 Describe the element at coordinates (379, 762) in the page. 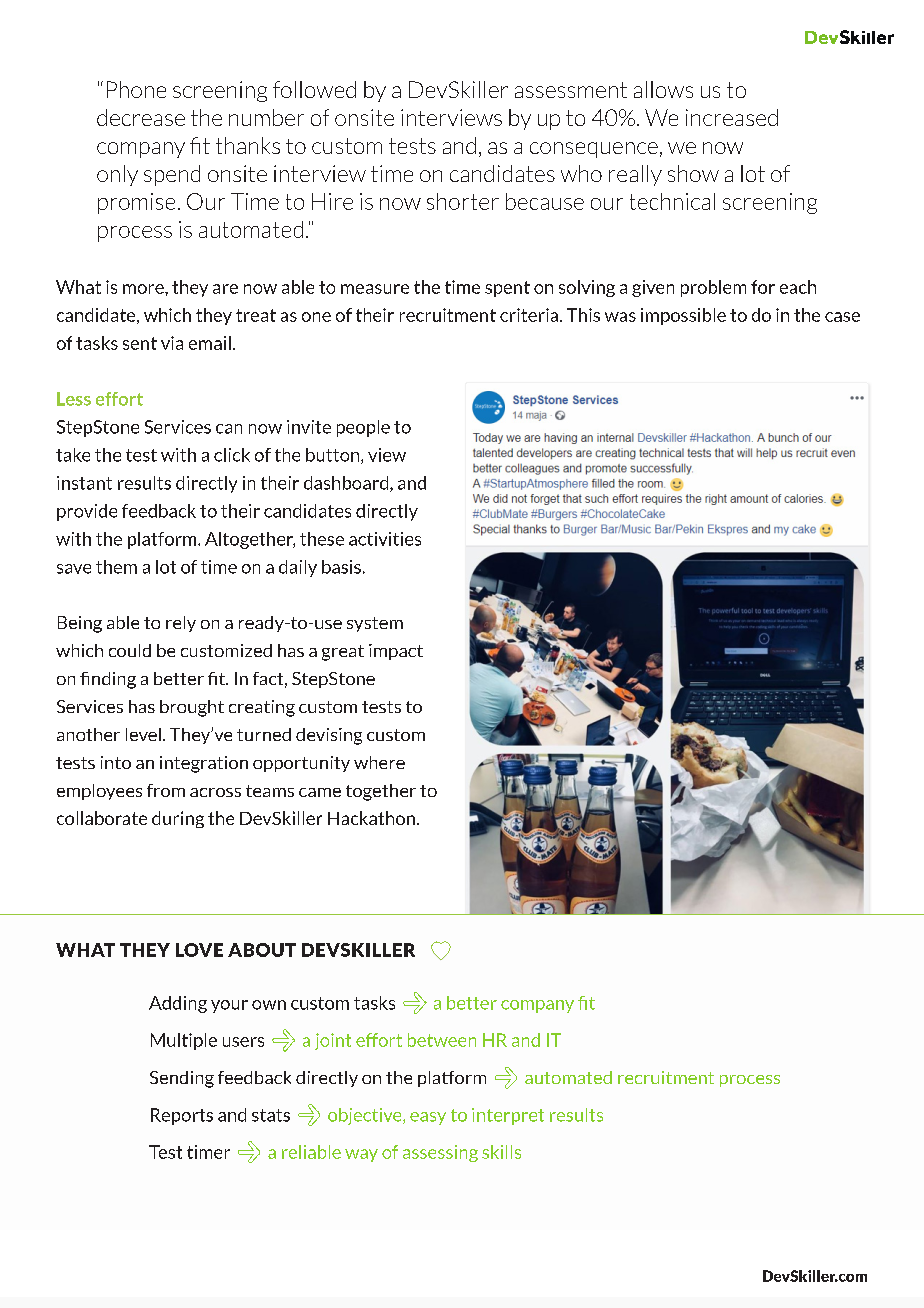

I see `where` at that location.
